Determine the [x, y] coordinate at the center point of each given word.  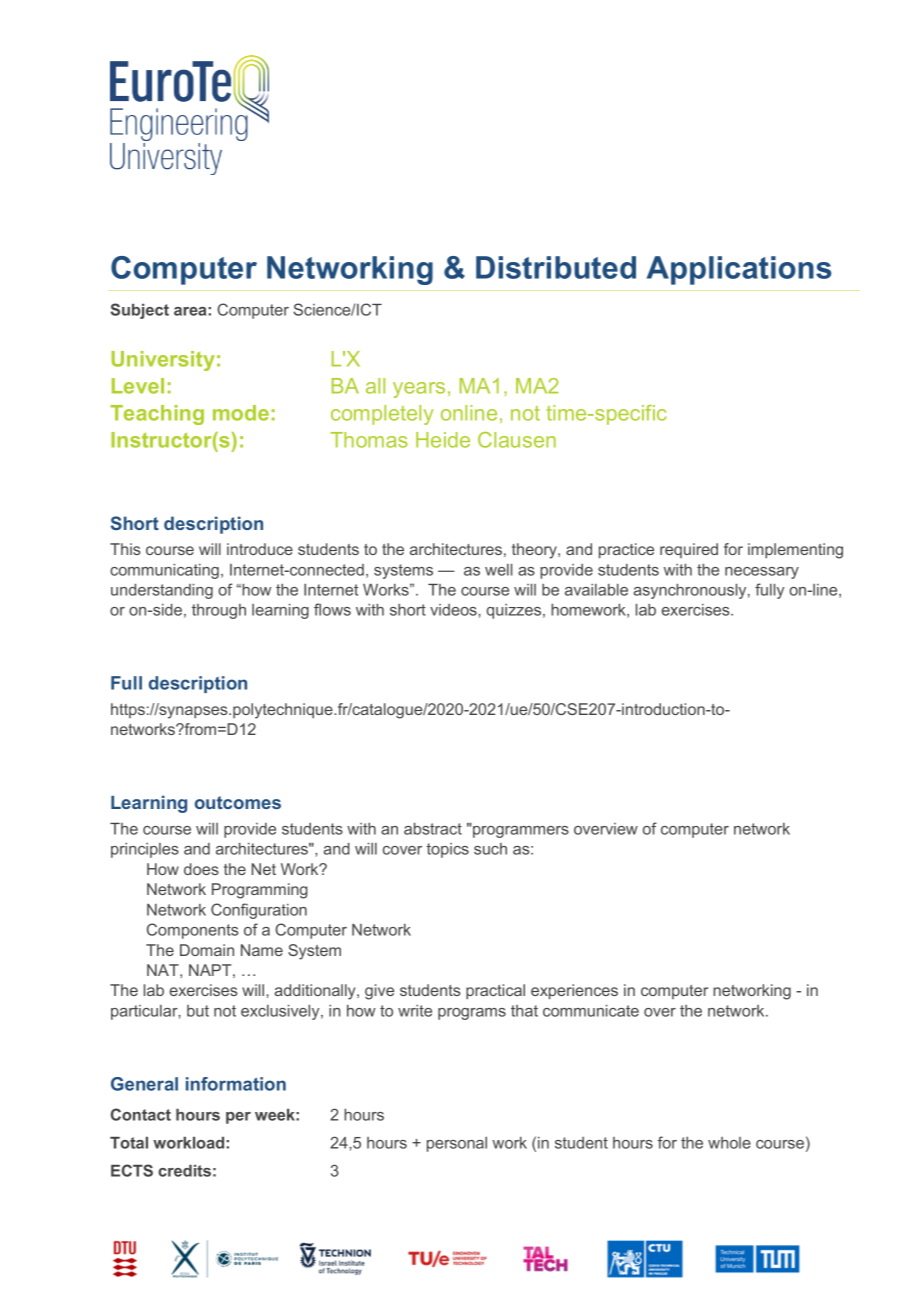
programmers [520, 830]
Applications [739, 270]
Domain [207, 950]
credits [184, 1171]
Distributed [556, 267]
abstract [433, 829]
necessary [762, 573]
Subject [140, 311]
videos [454, 610]
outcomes [238, 802]
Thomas [369, 440]
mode [241, 413]
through [219, 611]
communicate [591, 1011]
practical [495, 992]
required [689, 550]
